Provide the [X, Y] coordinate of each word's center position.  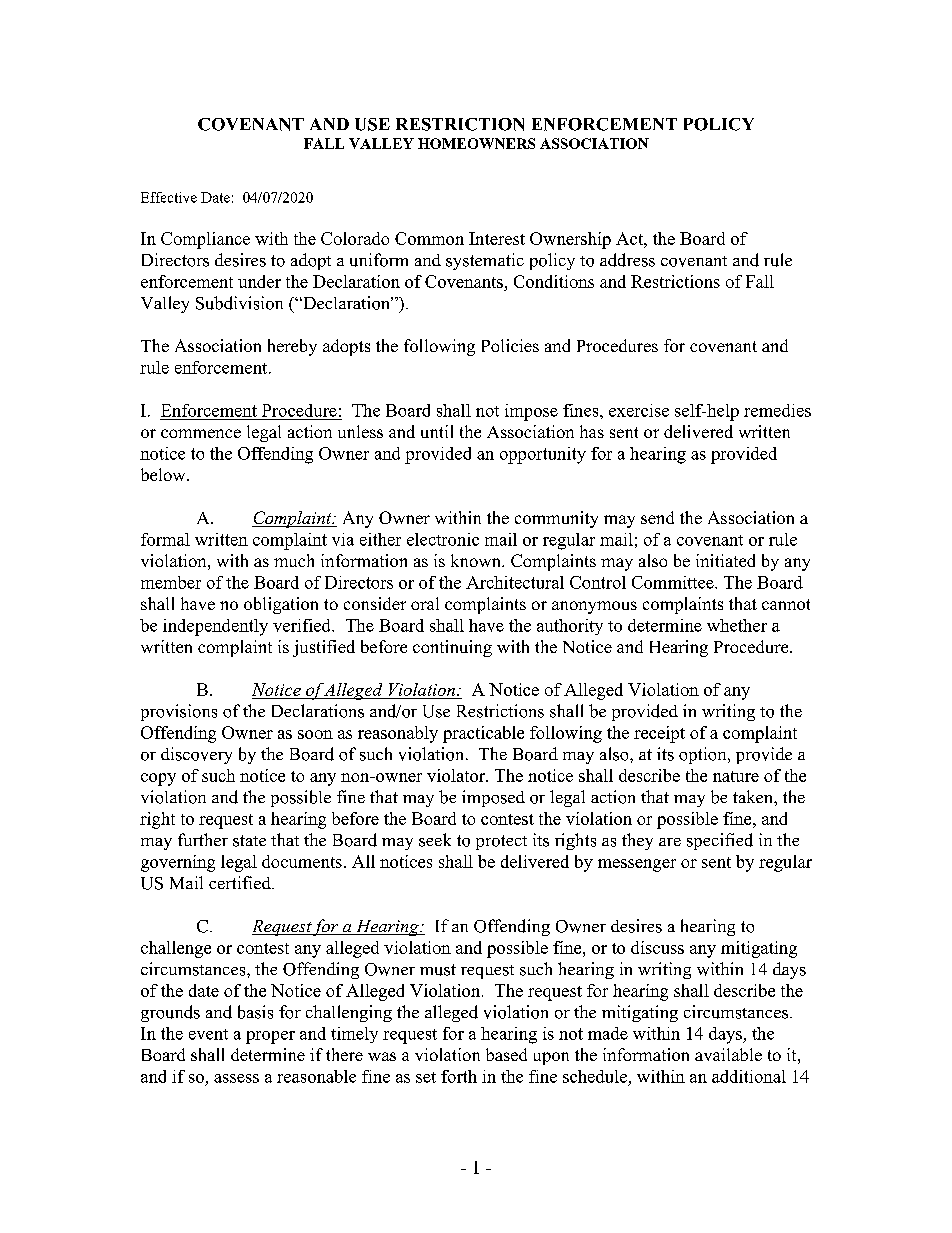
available [728, 1054]
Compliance [205, 240]
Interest [497, 238]
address [627, 260]
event [208, 1034]
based [506, 1054]
